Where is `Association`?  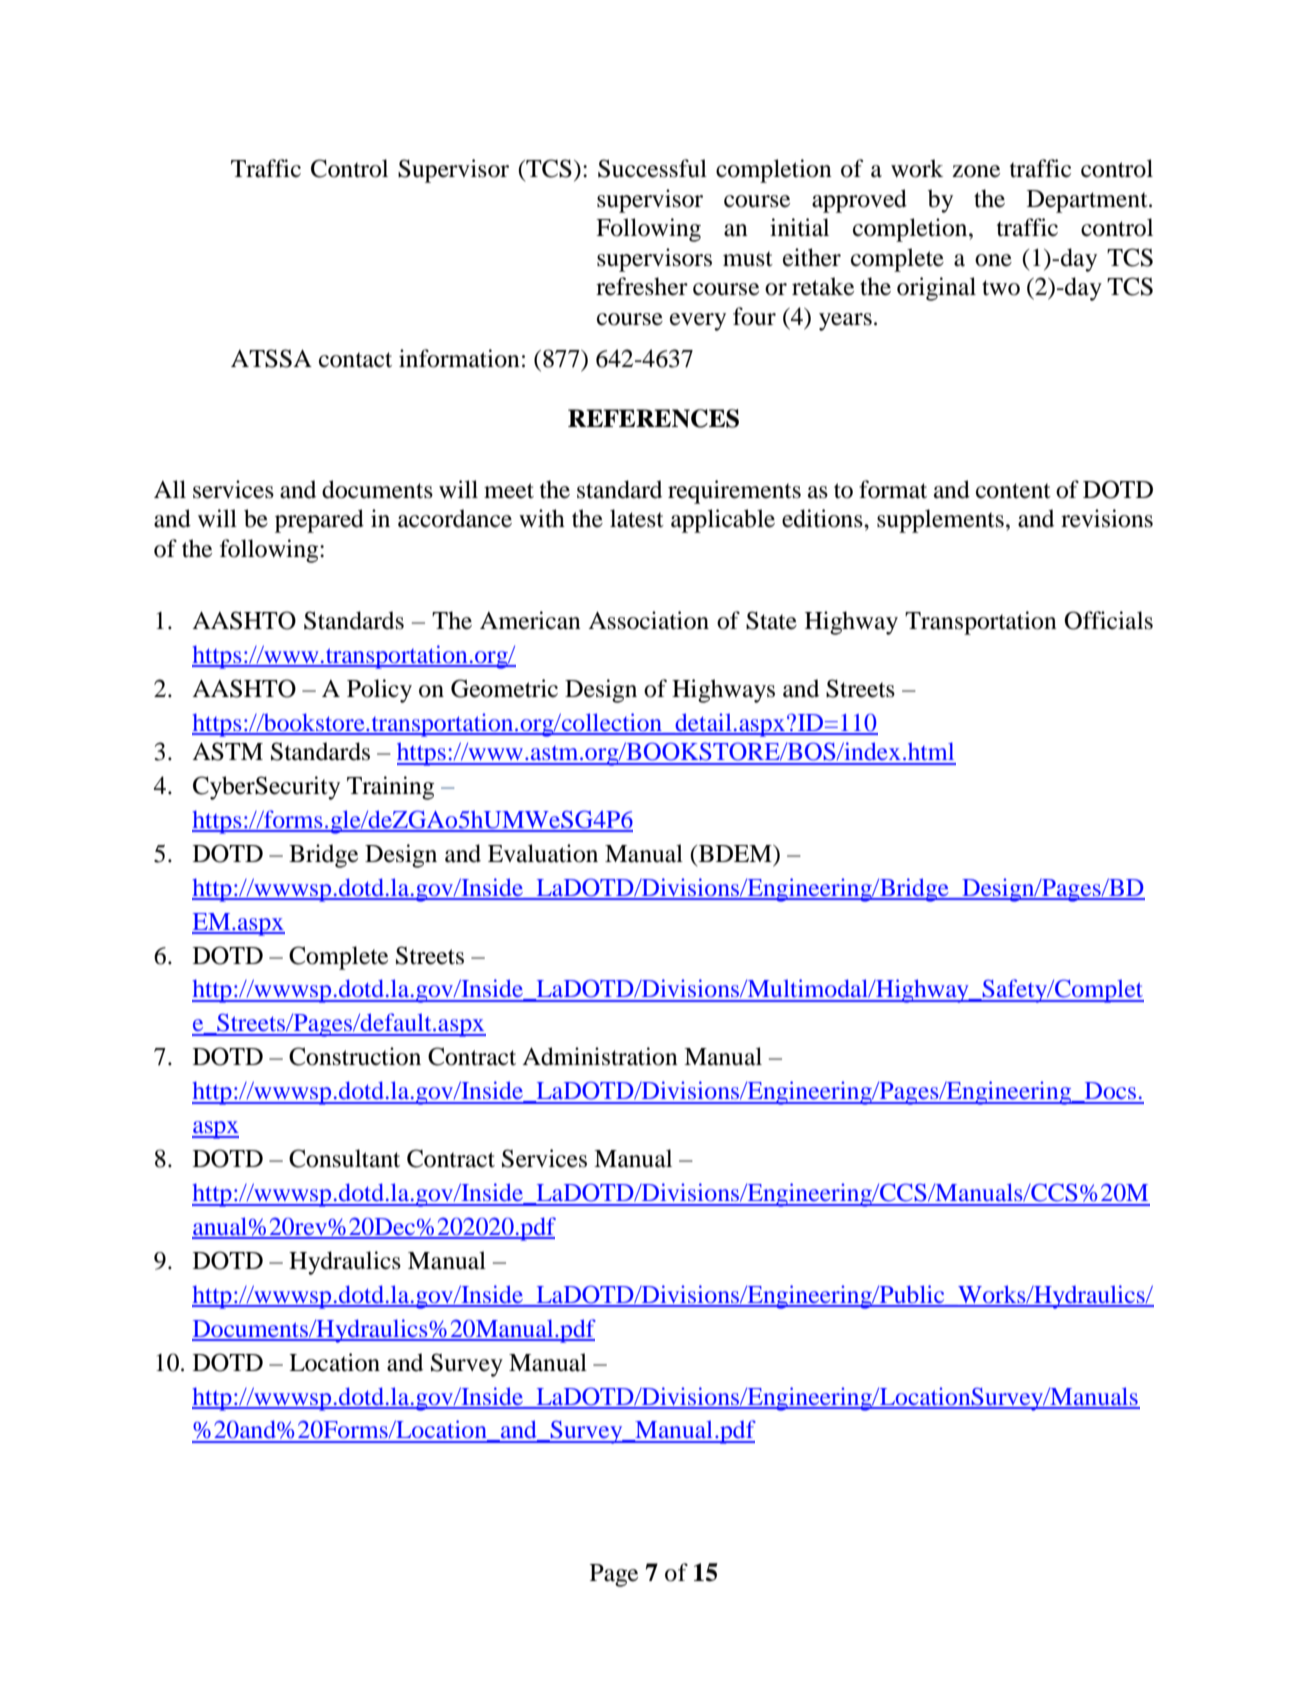 Association is located at coordinates (648, 620).
